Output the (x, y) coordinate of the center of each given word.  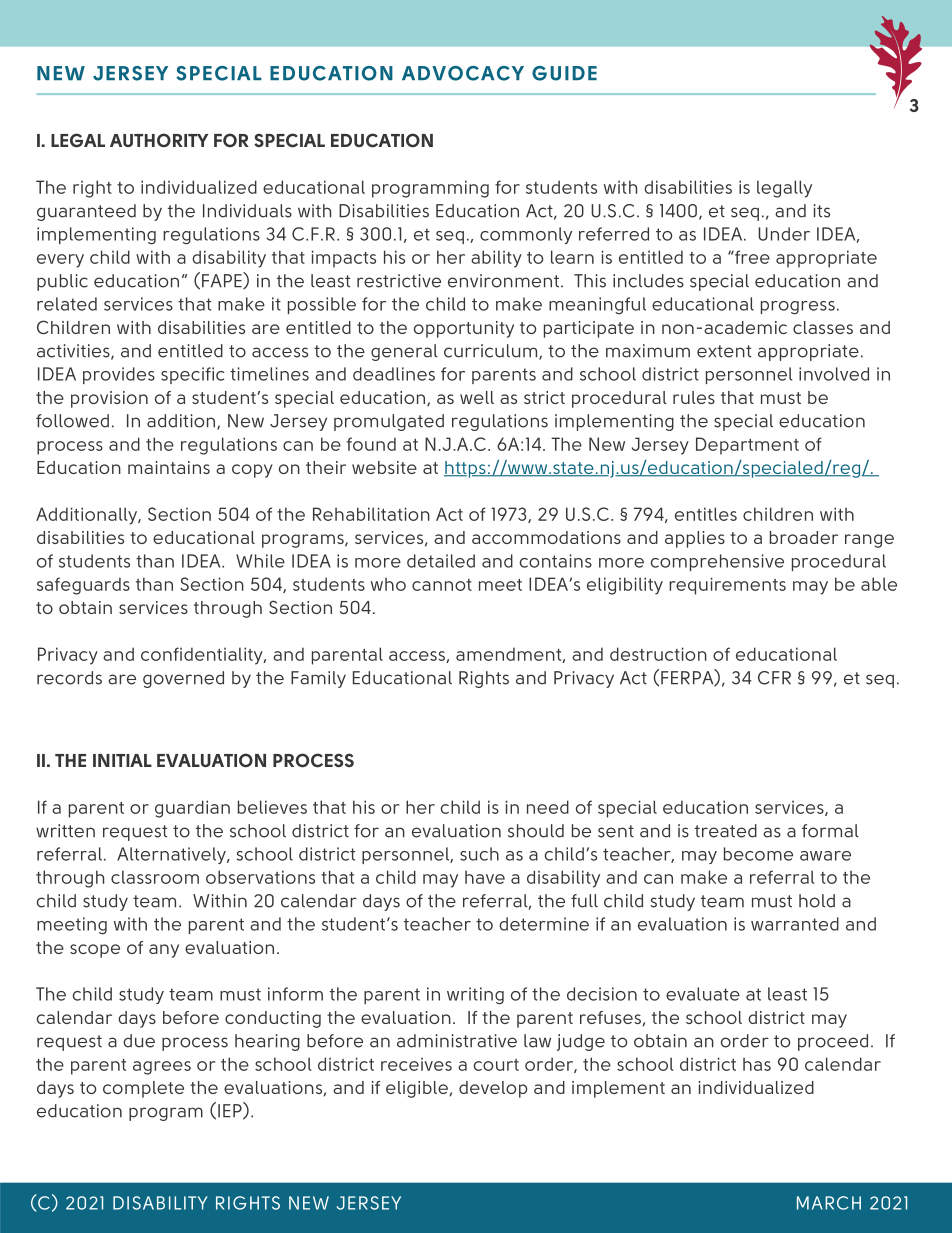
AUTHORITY (159, 140)
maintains (169, 467)
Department (747, 446)
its (822, 211)
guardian (192, 809)
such (479, 854)
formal (830, 831)
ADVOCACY (463, 73)
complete (143, 1089)
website (384, 467)
